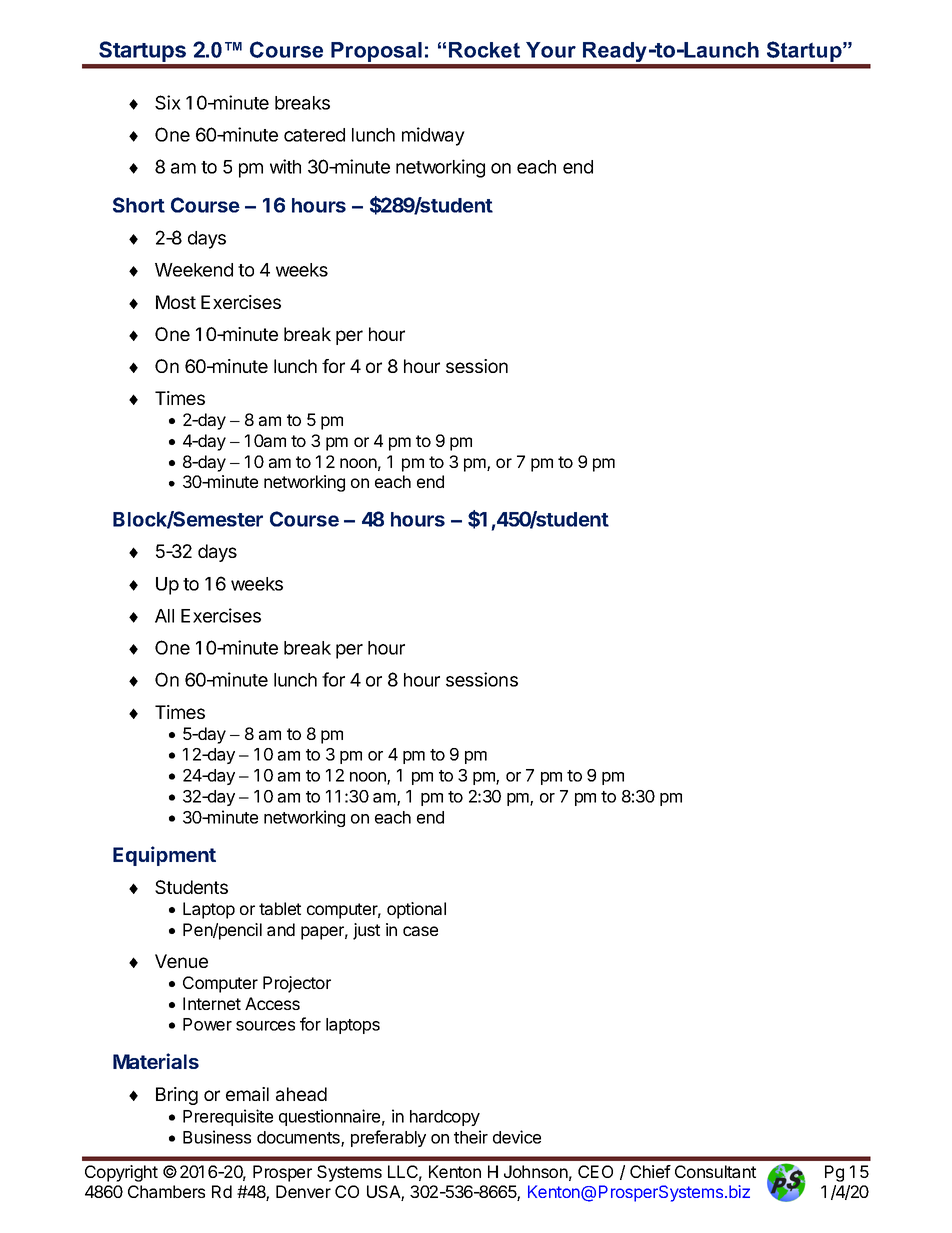  Describe the element at coordinates (551, 50) in the page. I see `Your` at that location.
